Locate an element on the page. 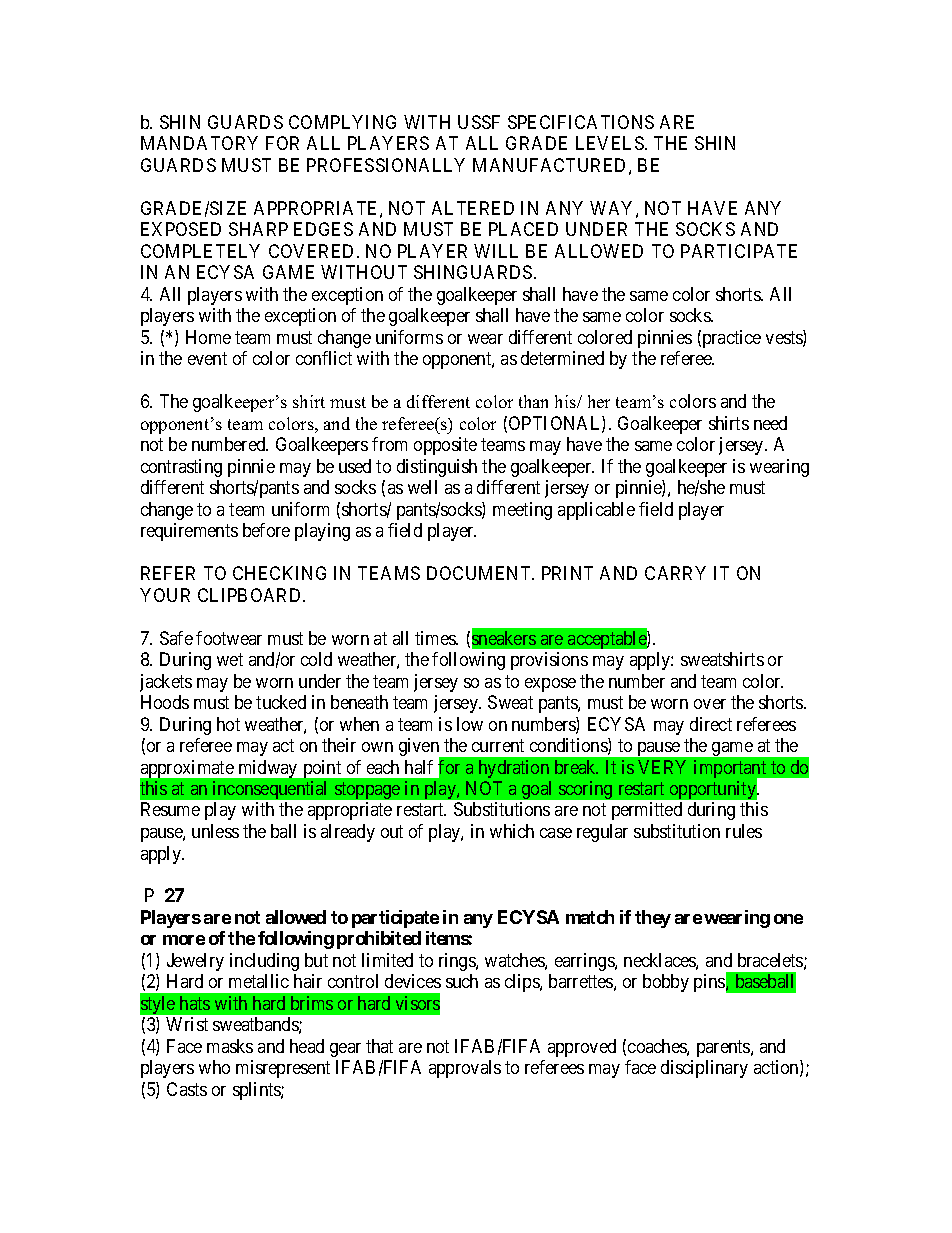 This page has width=952, height=1233. masks is located at coordinates (230, 1046).
